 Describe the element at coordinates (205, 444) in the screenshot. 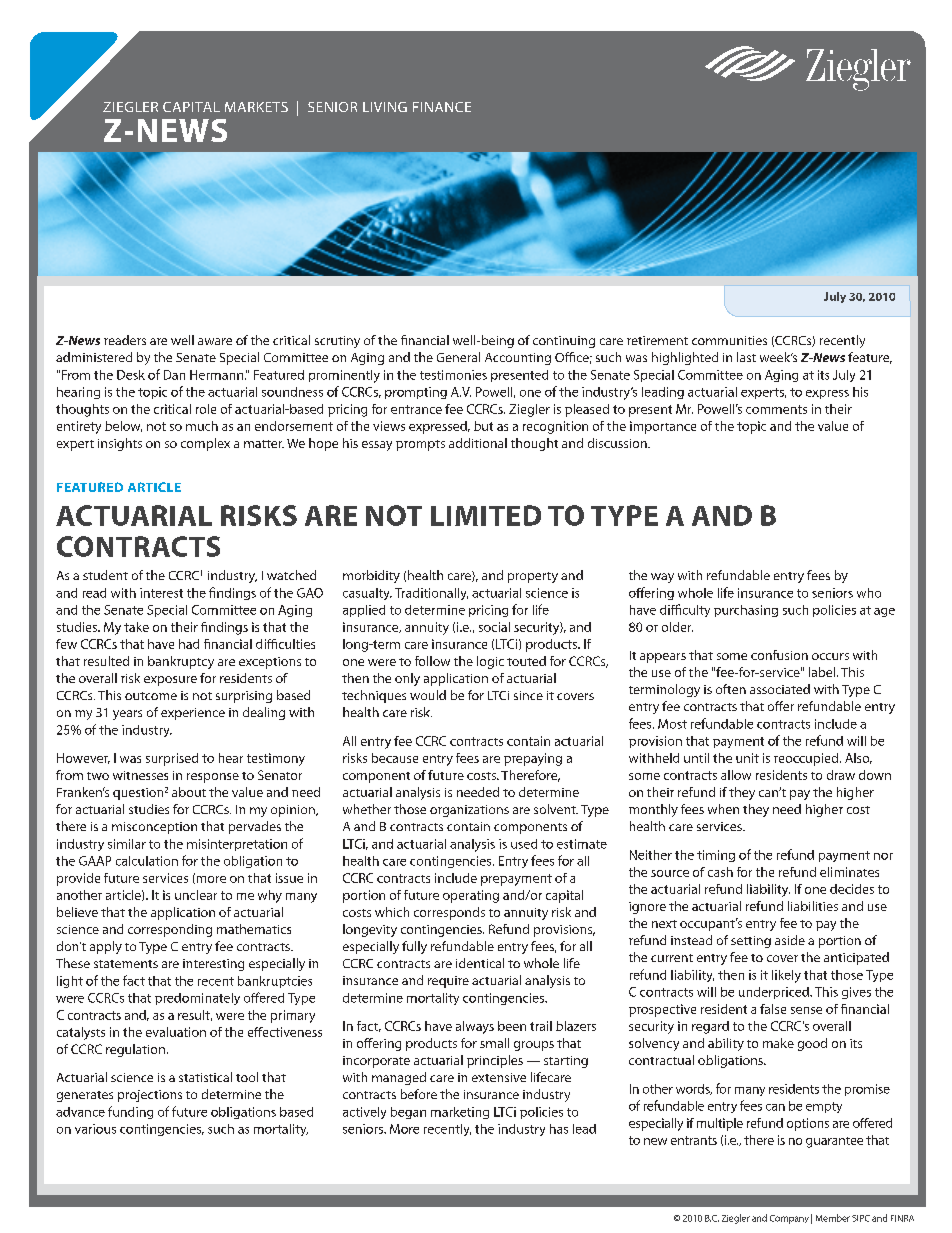

I see `complex` at that location.
